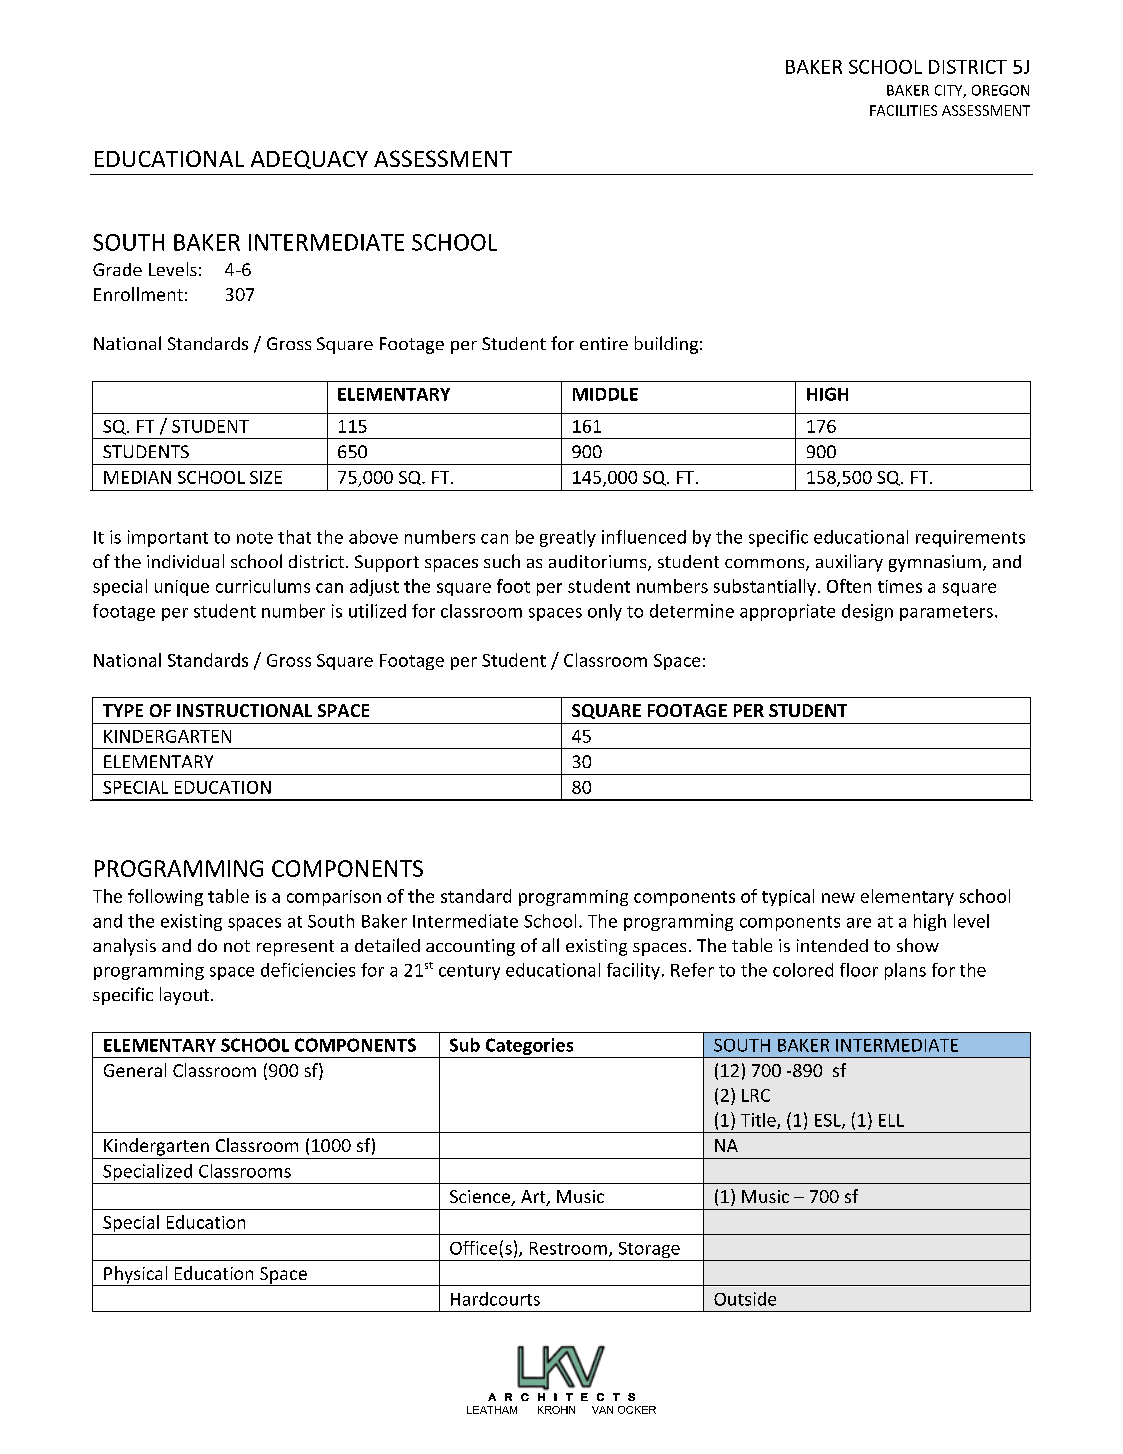 Image resolution: width=1123 pixels, height=1454 pixels. Describe the element at coordinates (244, 710) in the image. I see `INSTRUCTIONAL` at that location.
